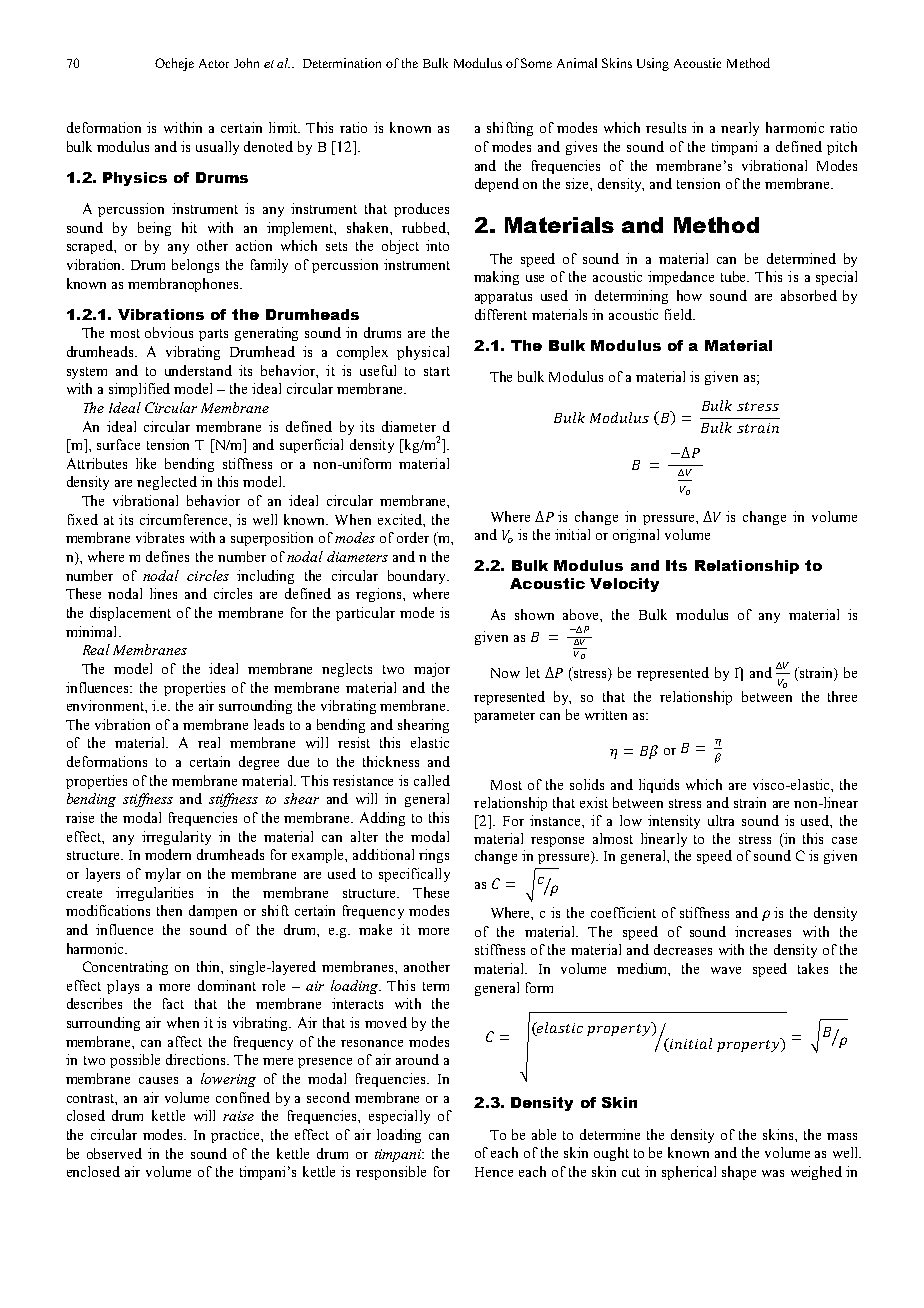  What do you see at coordinates (214, 63) in the page?
I see `Actor` at bounding box center [214, 63].
